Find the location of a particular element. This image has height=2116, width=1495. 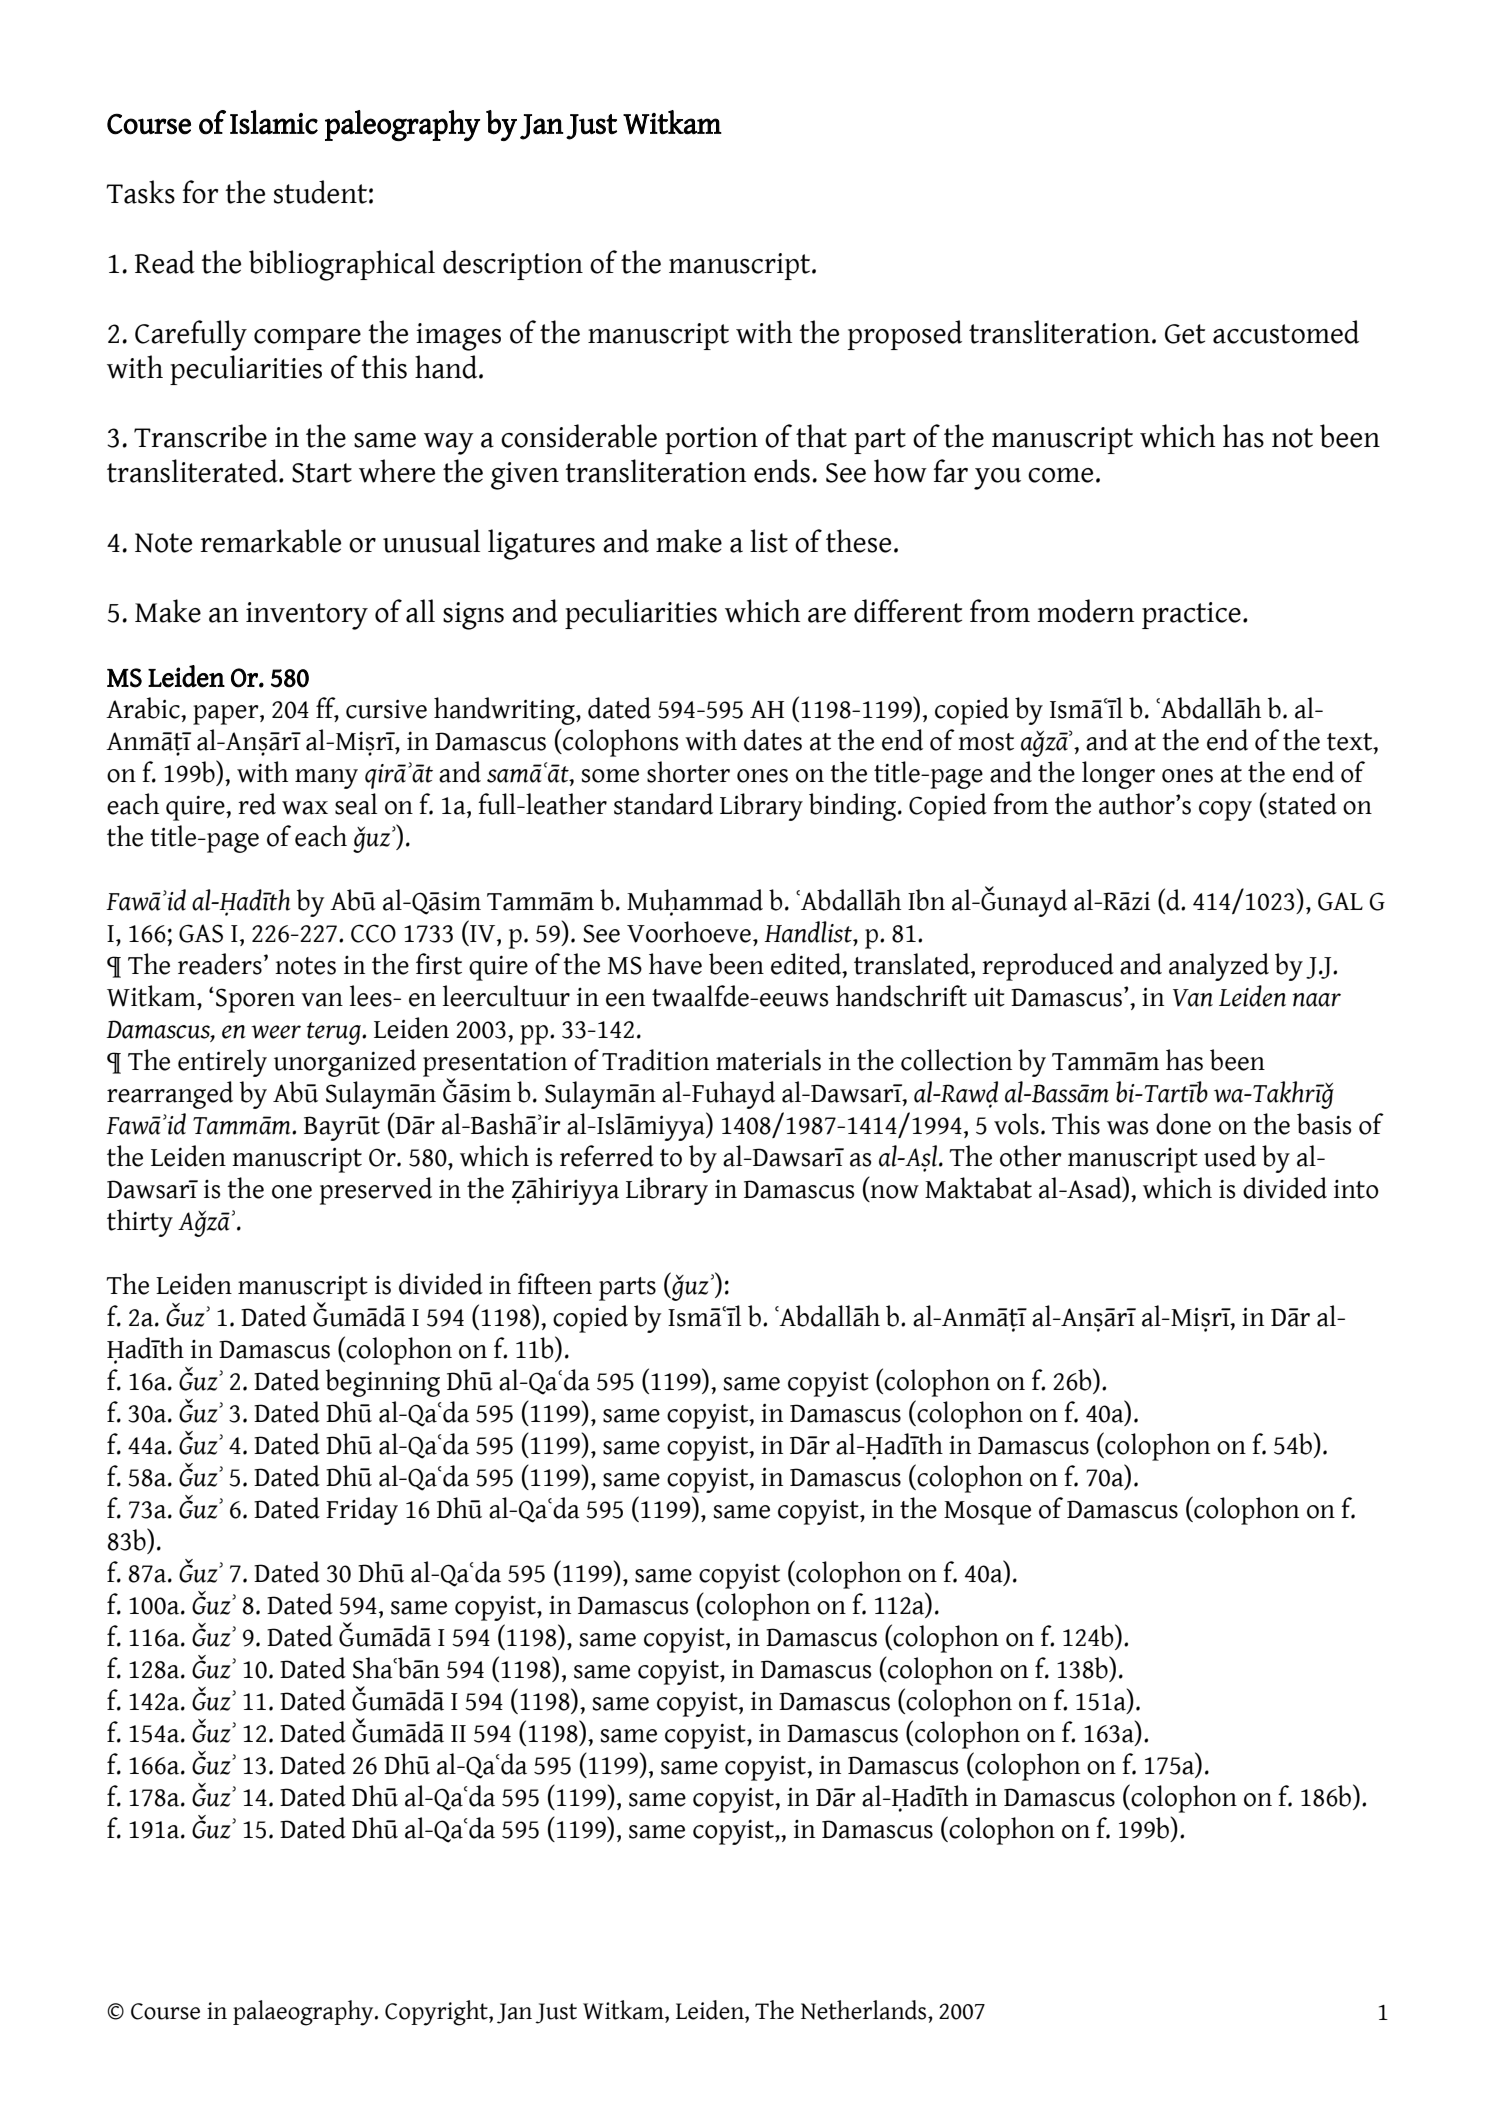

done is located at coordinates (1183, 1124).
